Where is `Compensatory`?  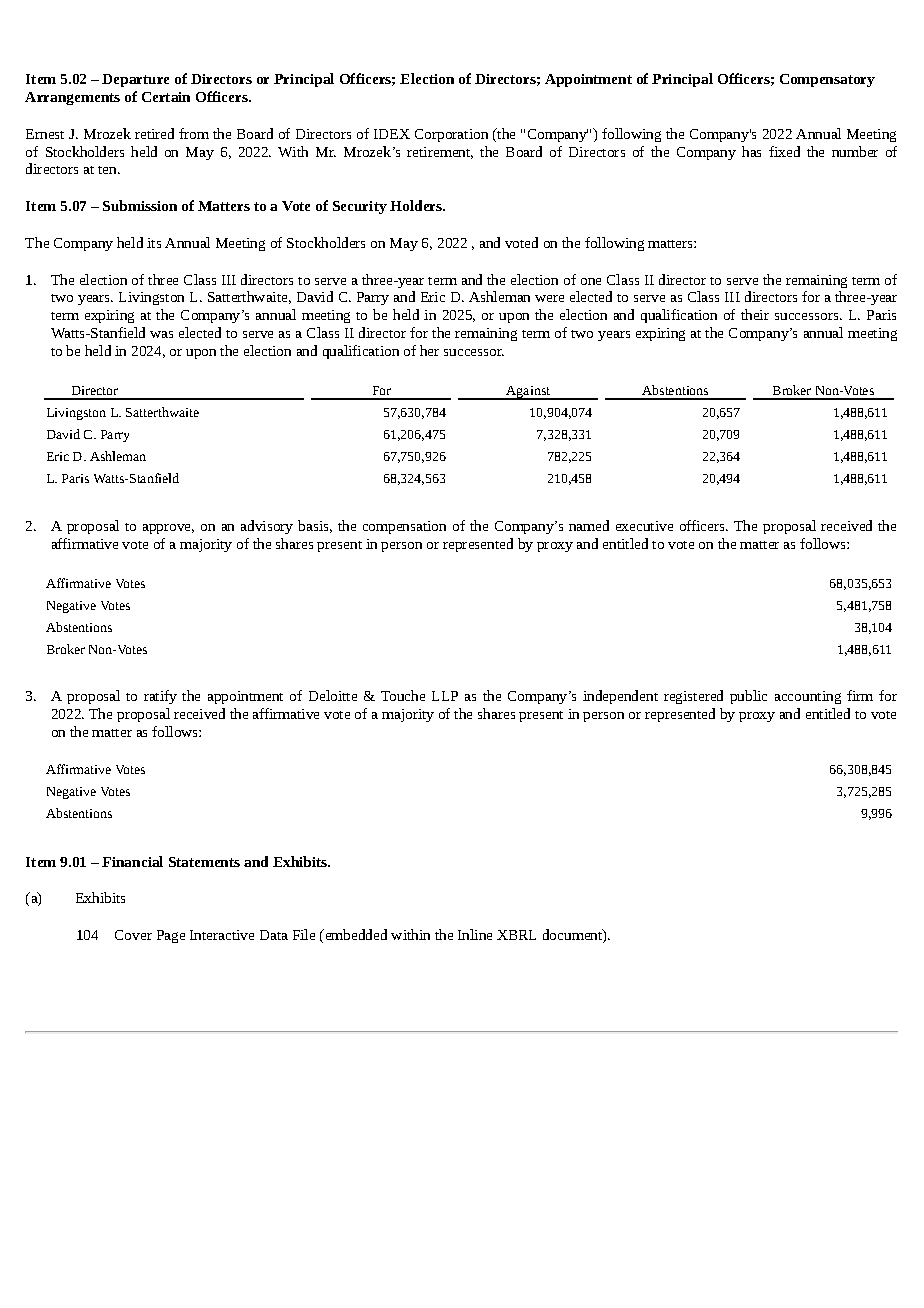
Compensatory is located at coordinates (827, 80).
